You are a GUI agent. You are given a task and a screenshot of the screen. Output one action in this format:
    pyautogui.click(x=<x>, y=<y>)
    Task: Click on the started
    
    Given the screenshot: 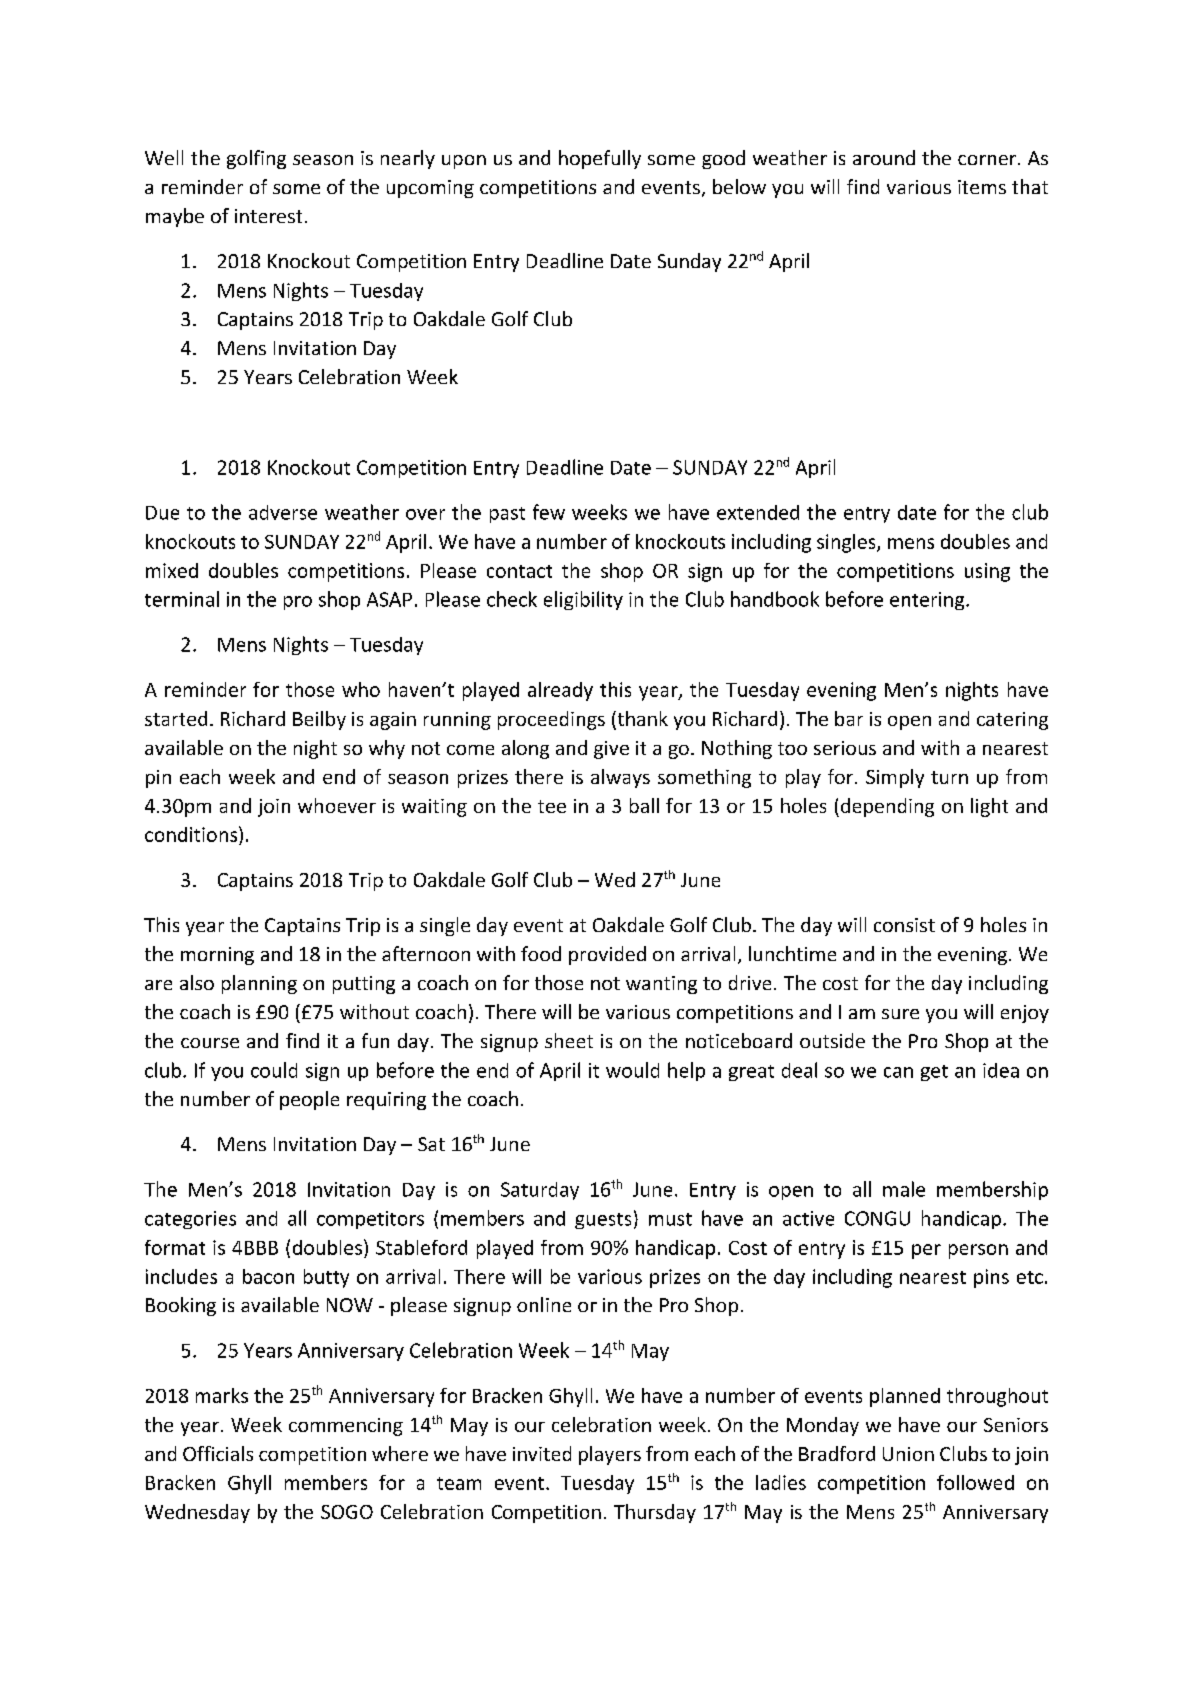 What is the action you would take?
    pyautogui.click(x=176, y=718)
